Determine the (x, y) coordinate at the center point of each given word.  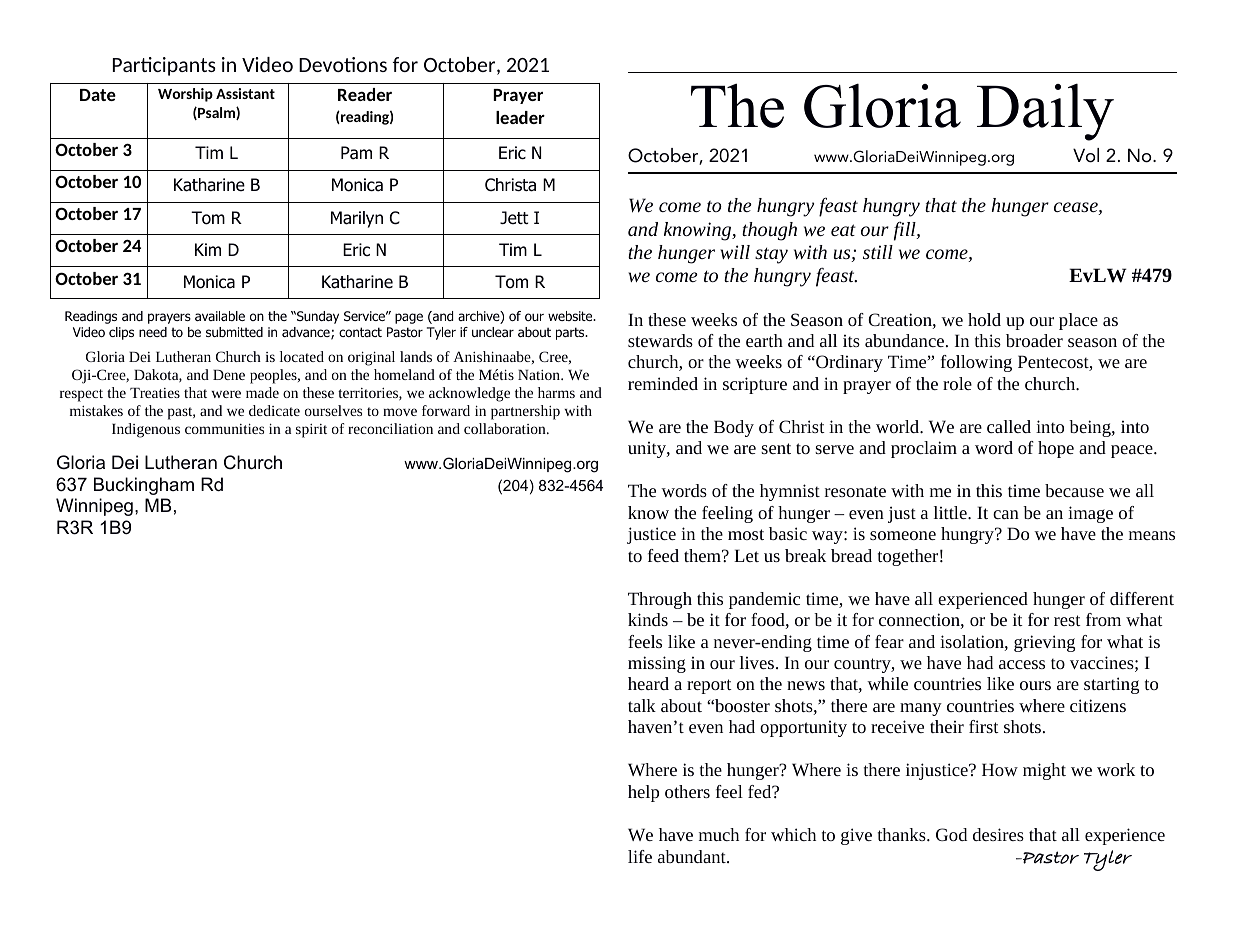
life (640, 856)
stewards (660, 340)
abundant (693, 856)
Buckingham (144, 486)
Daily (1045, 112)
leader (520, 117)
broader (1034, 340)
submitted (234, 332)
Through (660, 600)
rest (1067, 620)
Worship (185, 95)
